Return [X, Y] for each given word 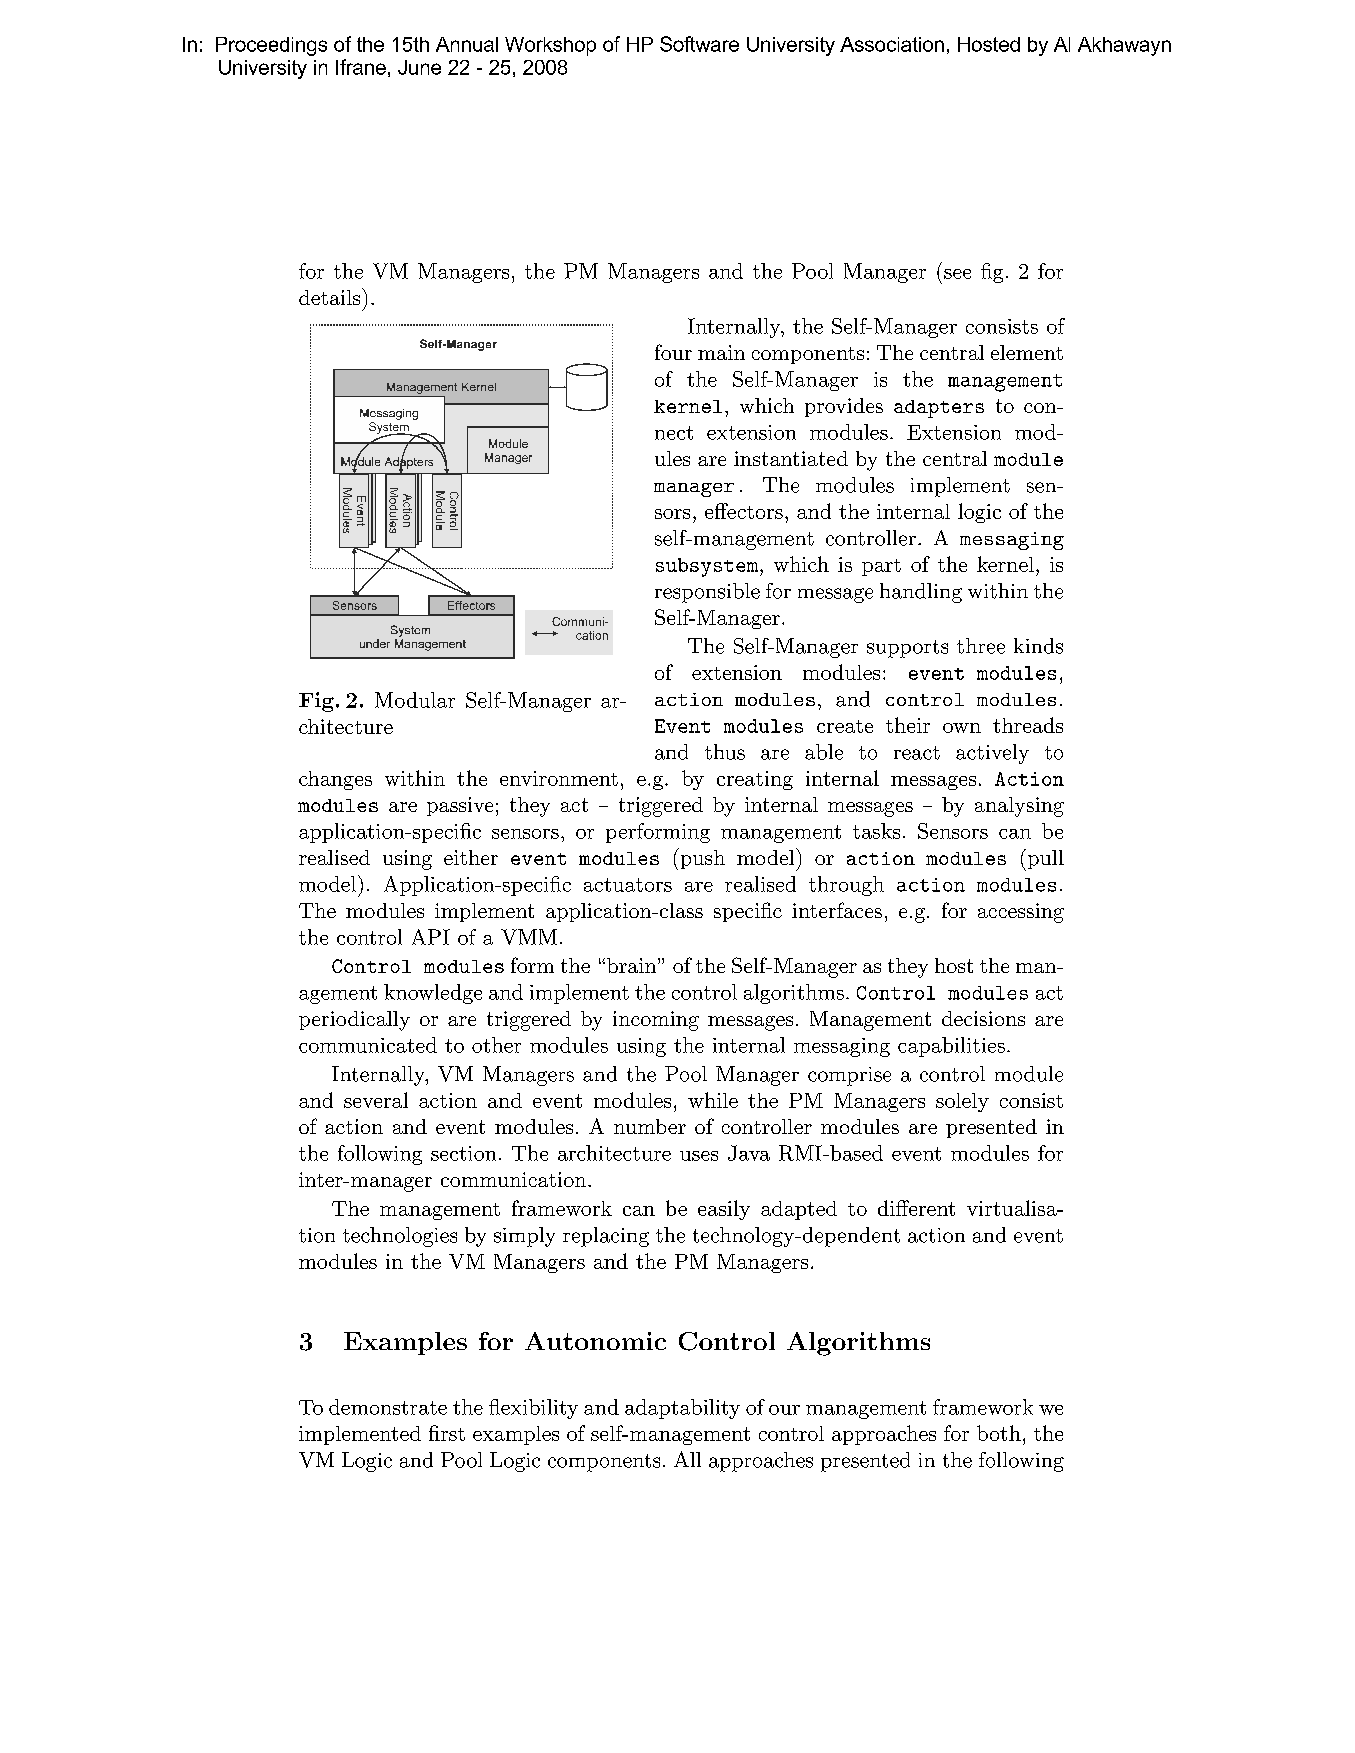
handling [921, 593]
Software [699, 44]
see [957, 274]
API [431, 937]
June [419, 67]
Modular [415, 700]
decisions [983, 1018]
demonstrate [388, 1407]
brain [633, 965]
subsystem [708, 567]
